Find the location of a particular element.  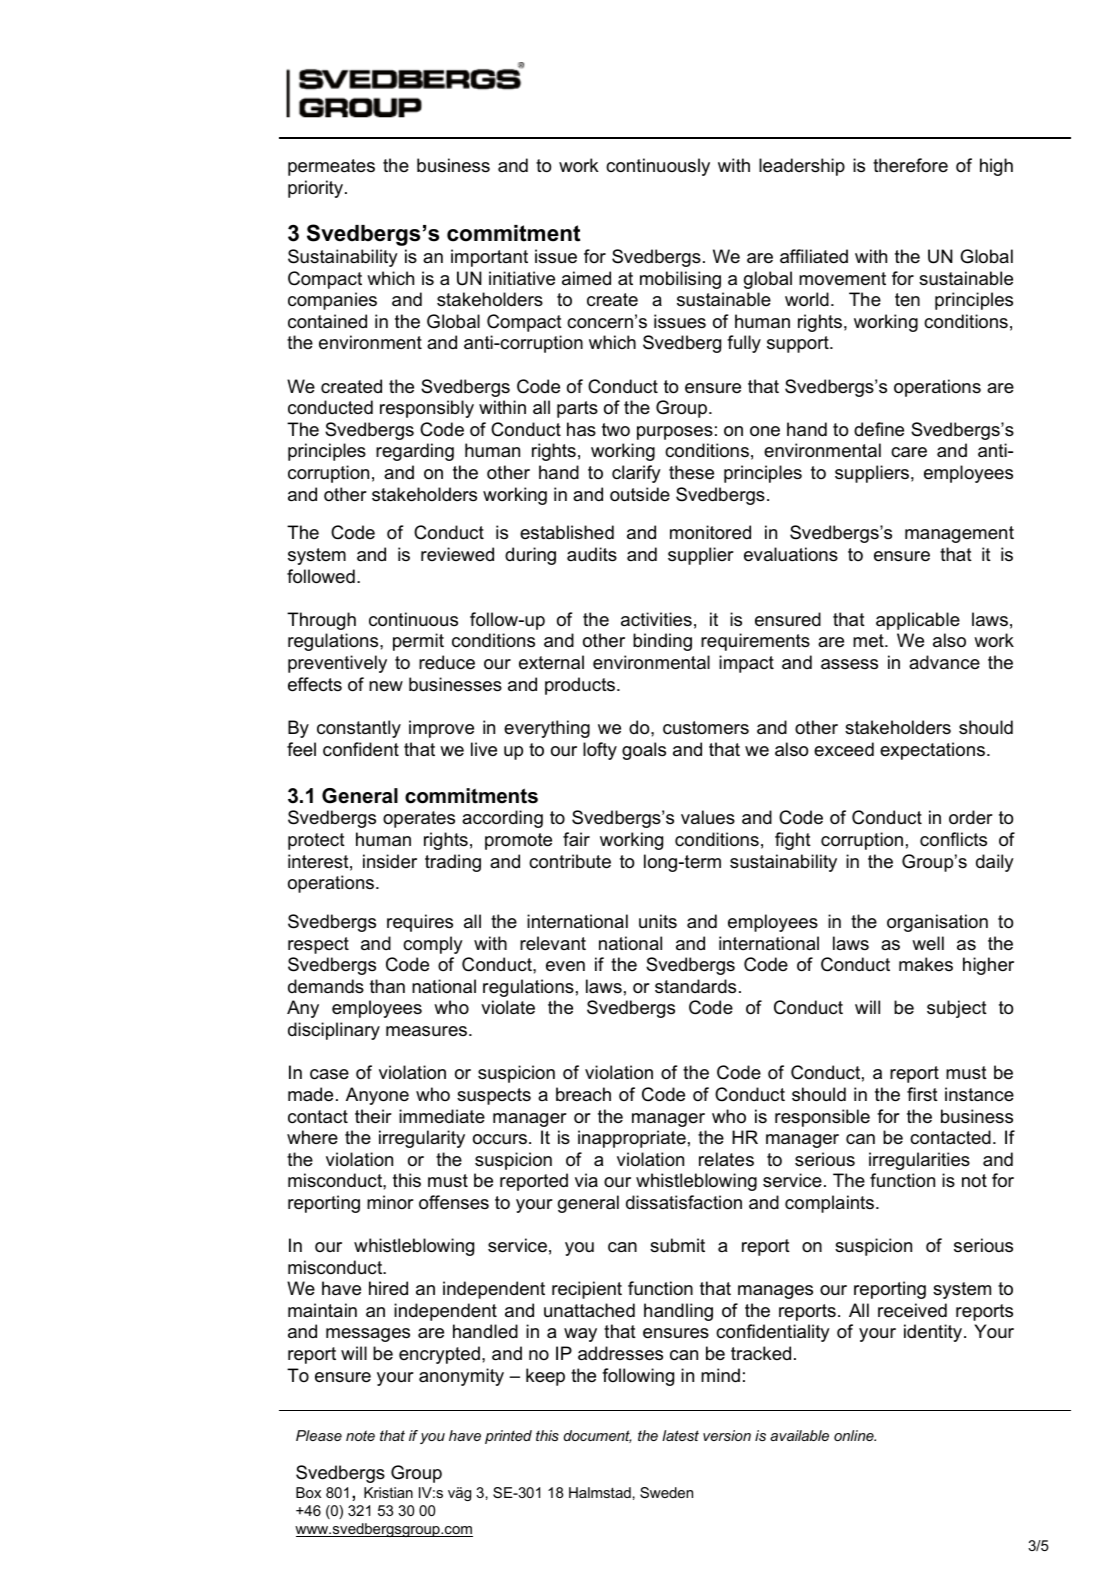

latest is located at coordinates (680, 1435).
